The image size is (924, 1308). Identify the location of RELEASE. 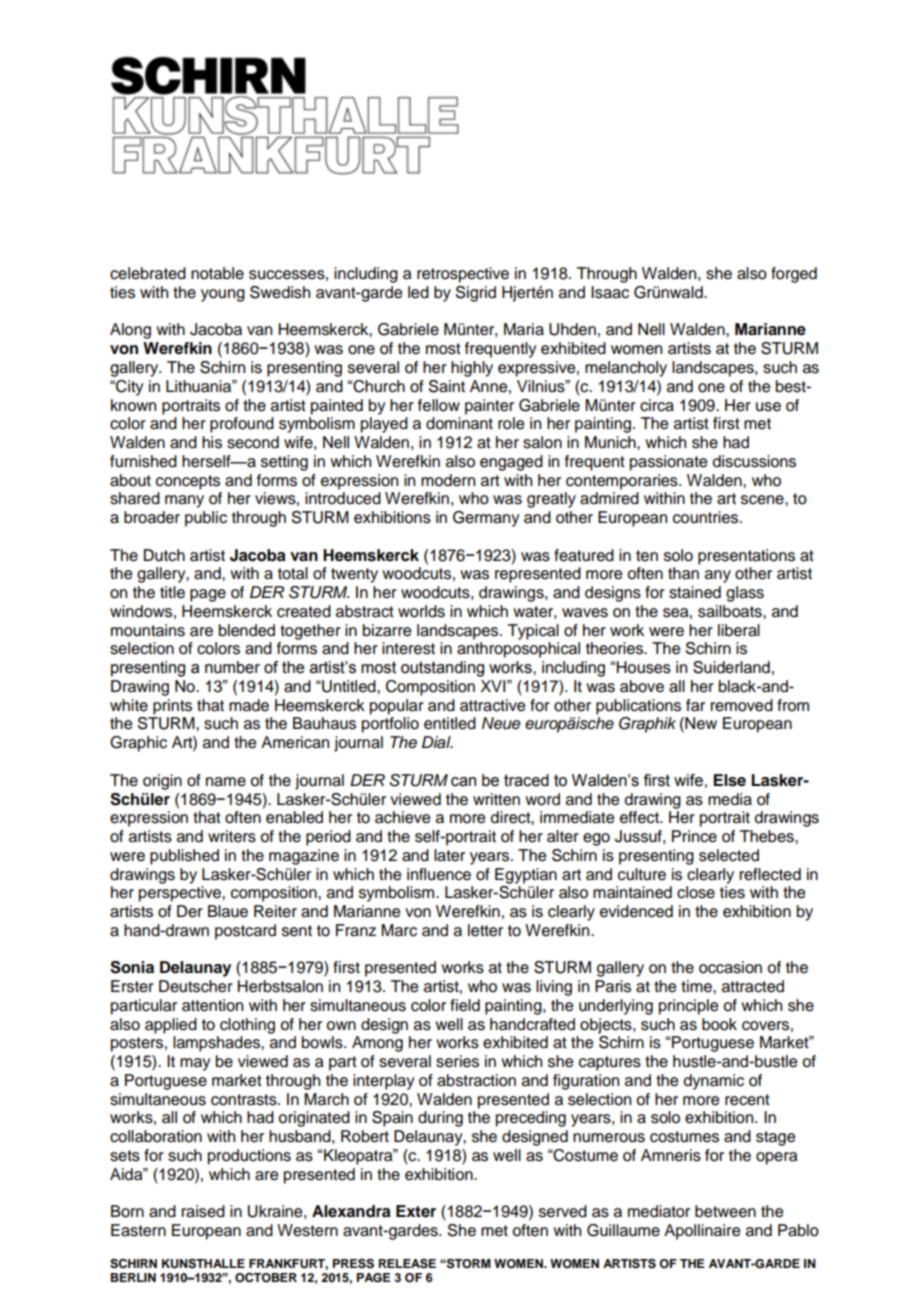
(407, 1263).
